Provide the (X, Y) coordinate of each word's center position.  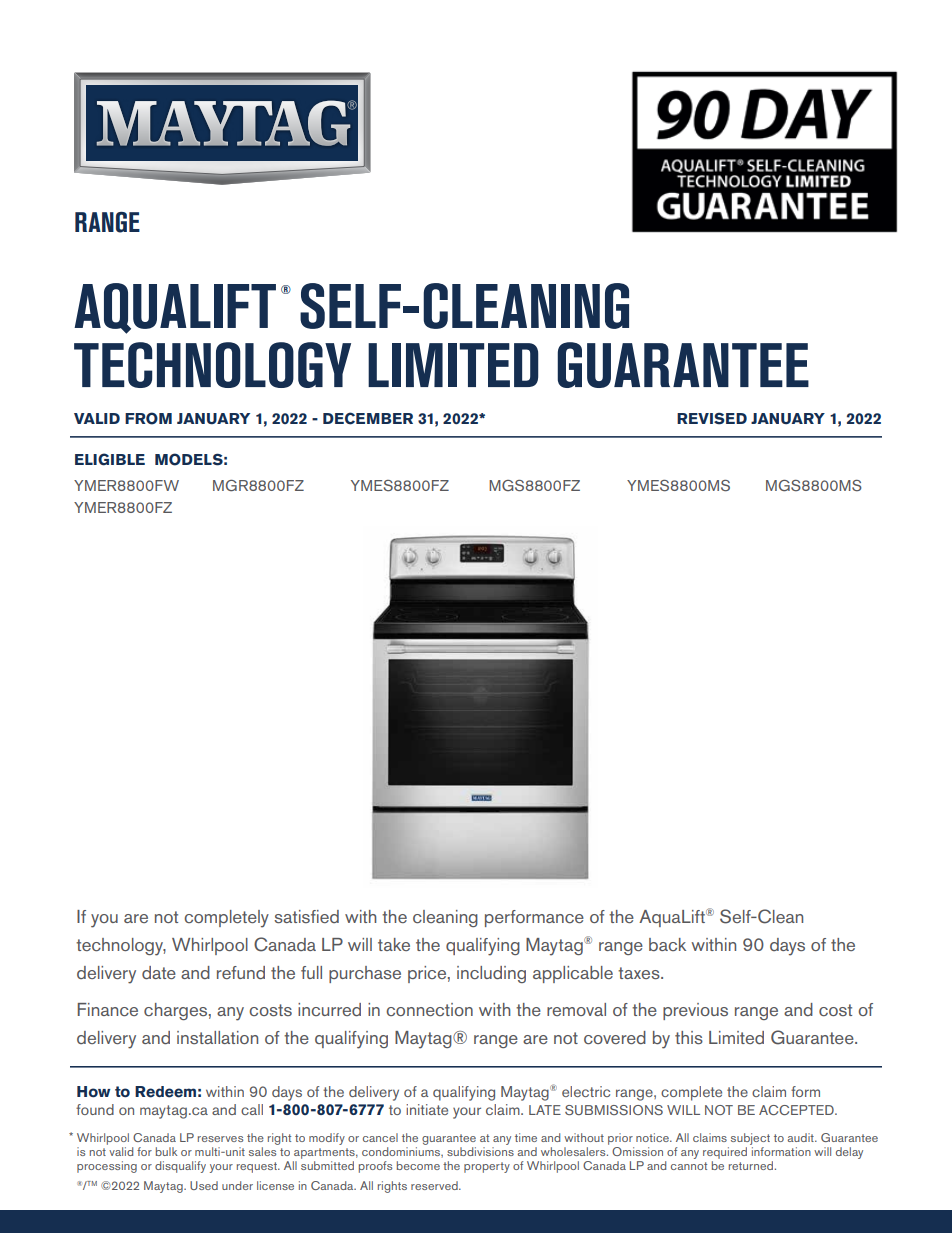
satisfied (306, 916)
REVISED (712, 419)
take (394, 944)
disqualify (180, 1167)
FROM (148, 418)
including (491, 974)
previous (695, 1011)
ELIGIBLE (110, 459)
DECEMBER (368, 418)
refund (241, 972)
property (487, 1167)
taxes (640, 973)
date (159, 972)
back (667, 944)
